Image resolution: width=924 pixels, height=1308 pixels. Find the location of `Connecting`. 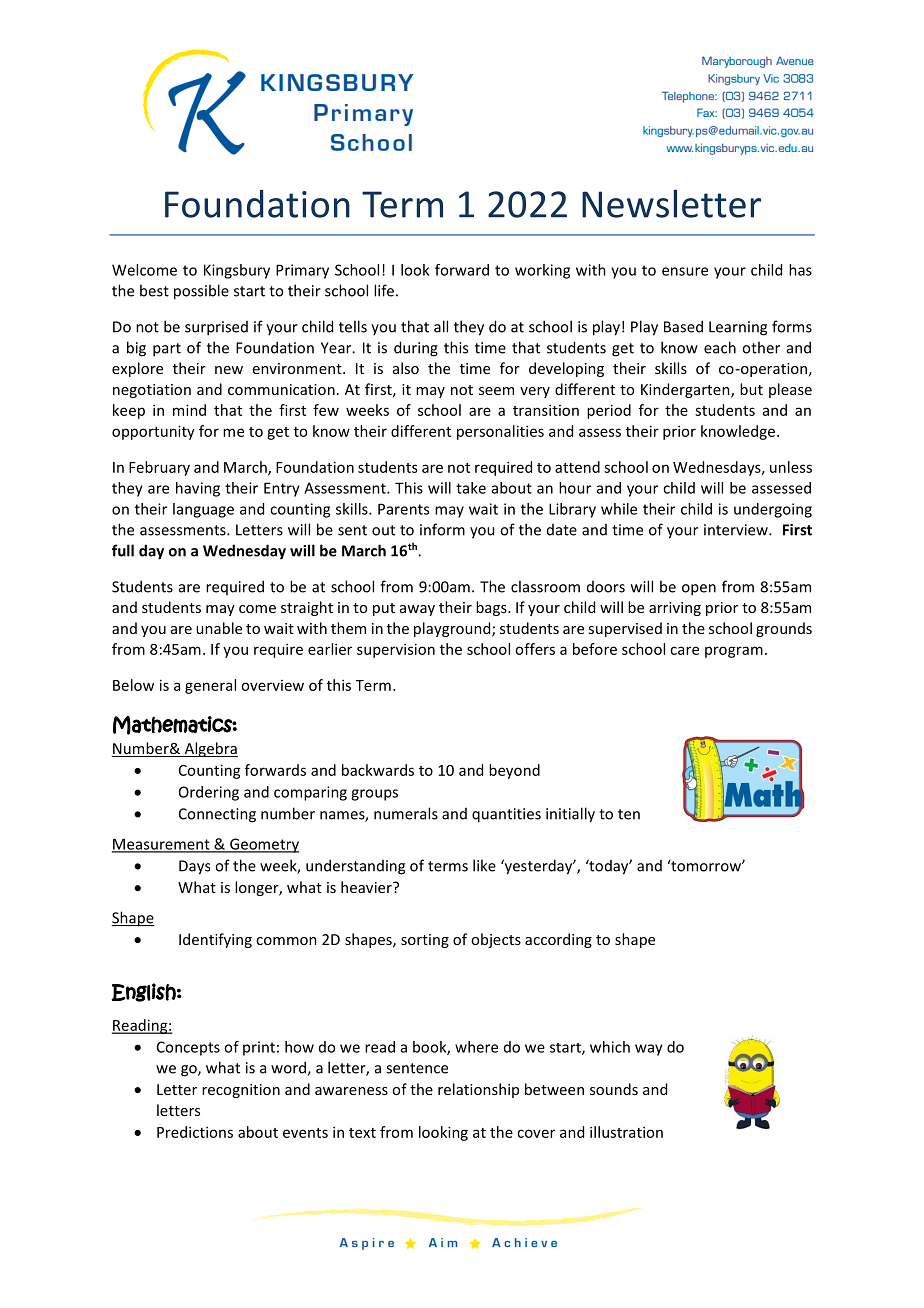

Connecting is located at coordinates (217, 815).
